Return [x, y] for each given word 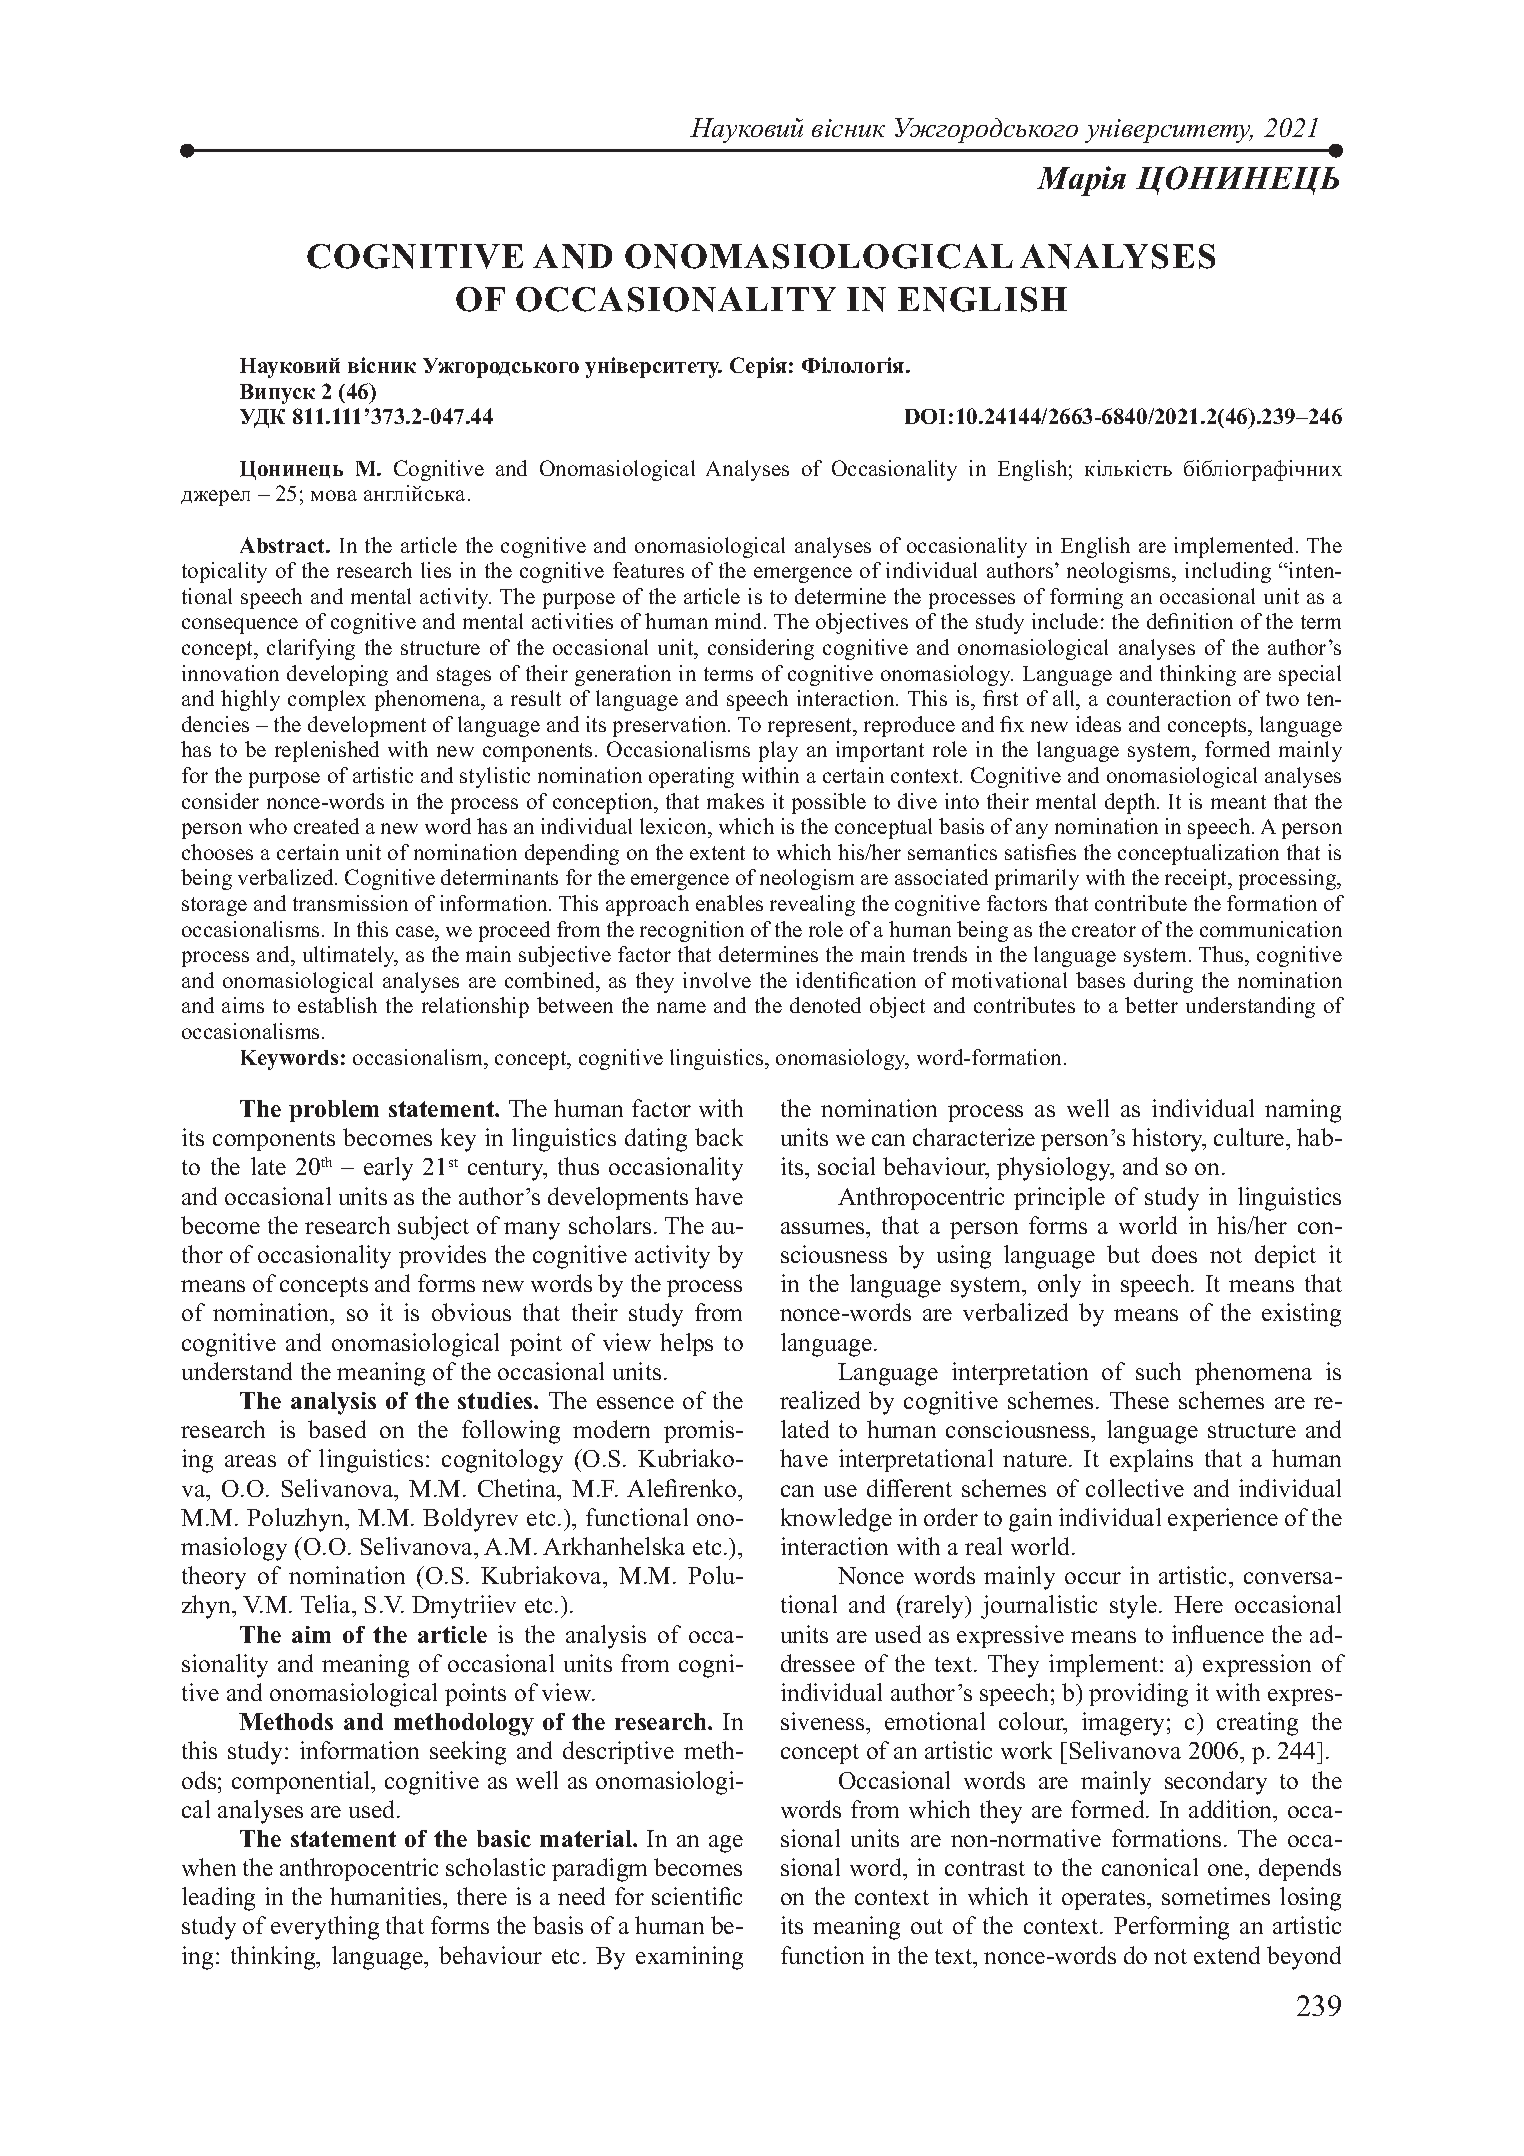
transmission [350, 903]
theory [214, 1578]
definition [1190, 621]
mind [740, 621]
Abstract [283, 545]
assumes [824, 1228]
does [1174, 1254]
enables [729, 903]
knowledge [836, 1520]
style [1133, 1607]
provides [442, 1256]
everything [325, 1928]
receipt [1197, 879]
